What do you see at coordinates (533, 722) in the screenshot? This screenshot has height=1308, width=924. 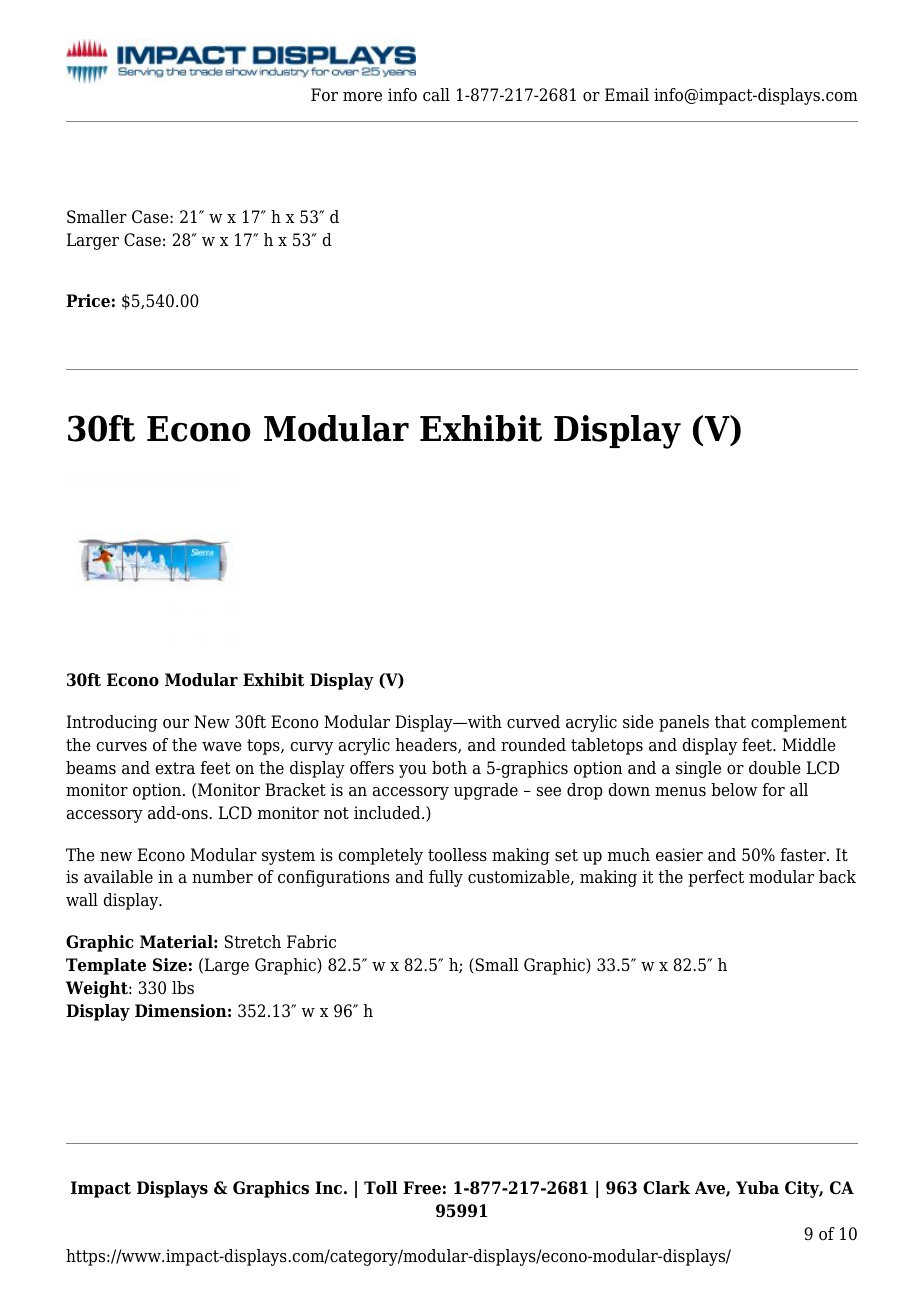 I see `curved` at bounding box center [533, 722].
